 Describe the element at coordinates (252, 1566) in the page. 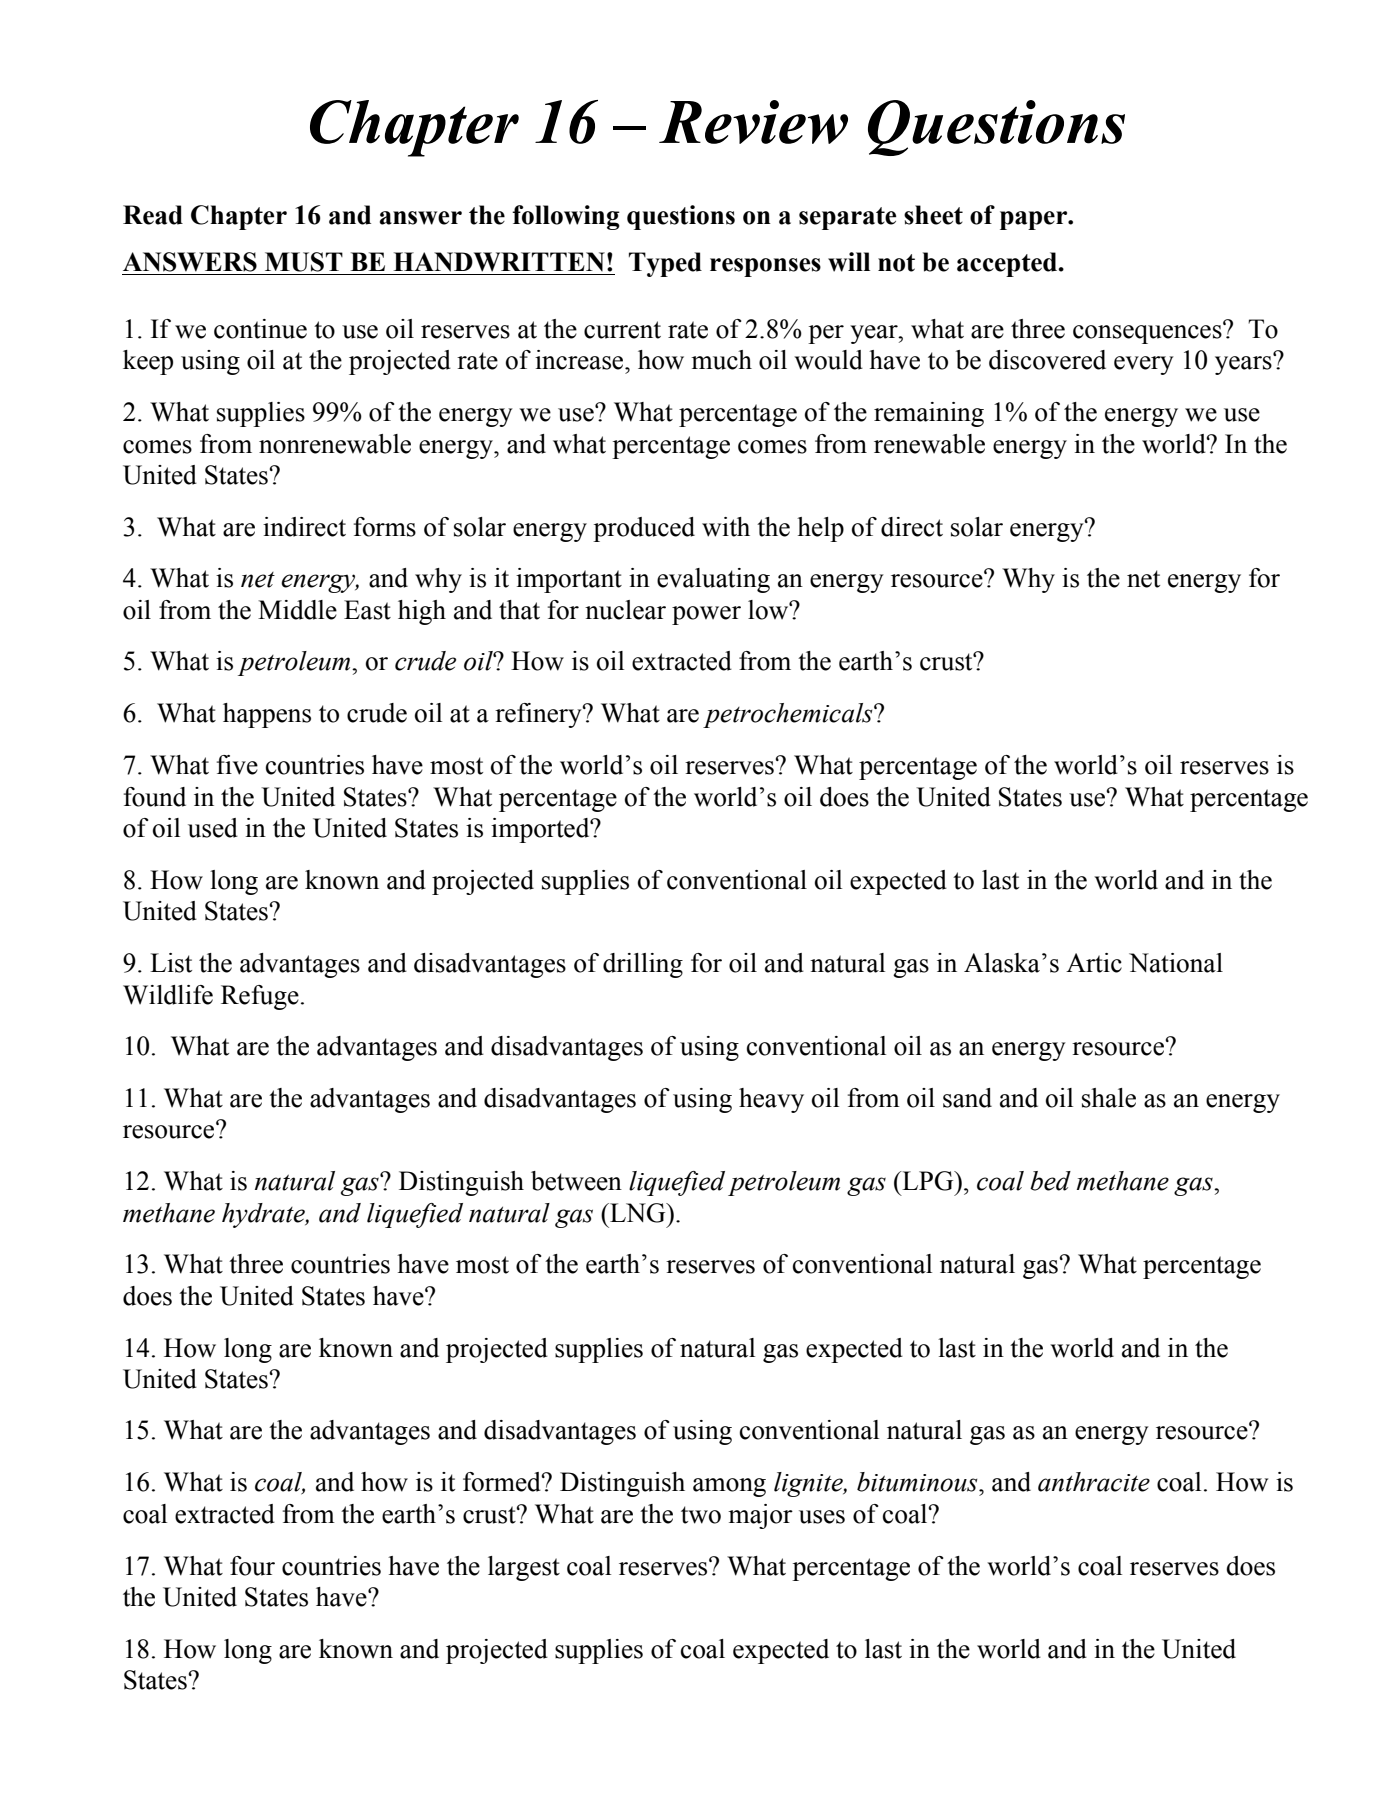

I see `four` at that location.
